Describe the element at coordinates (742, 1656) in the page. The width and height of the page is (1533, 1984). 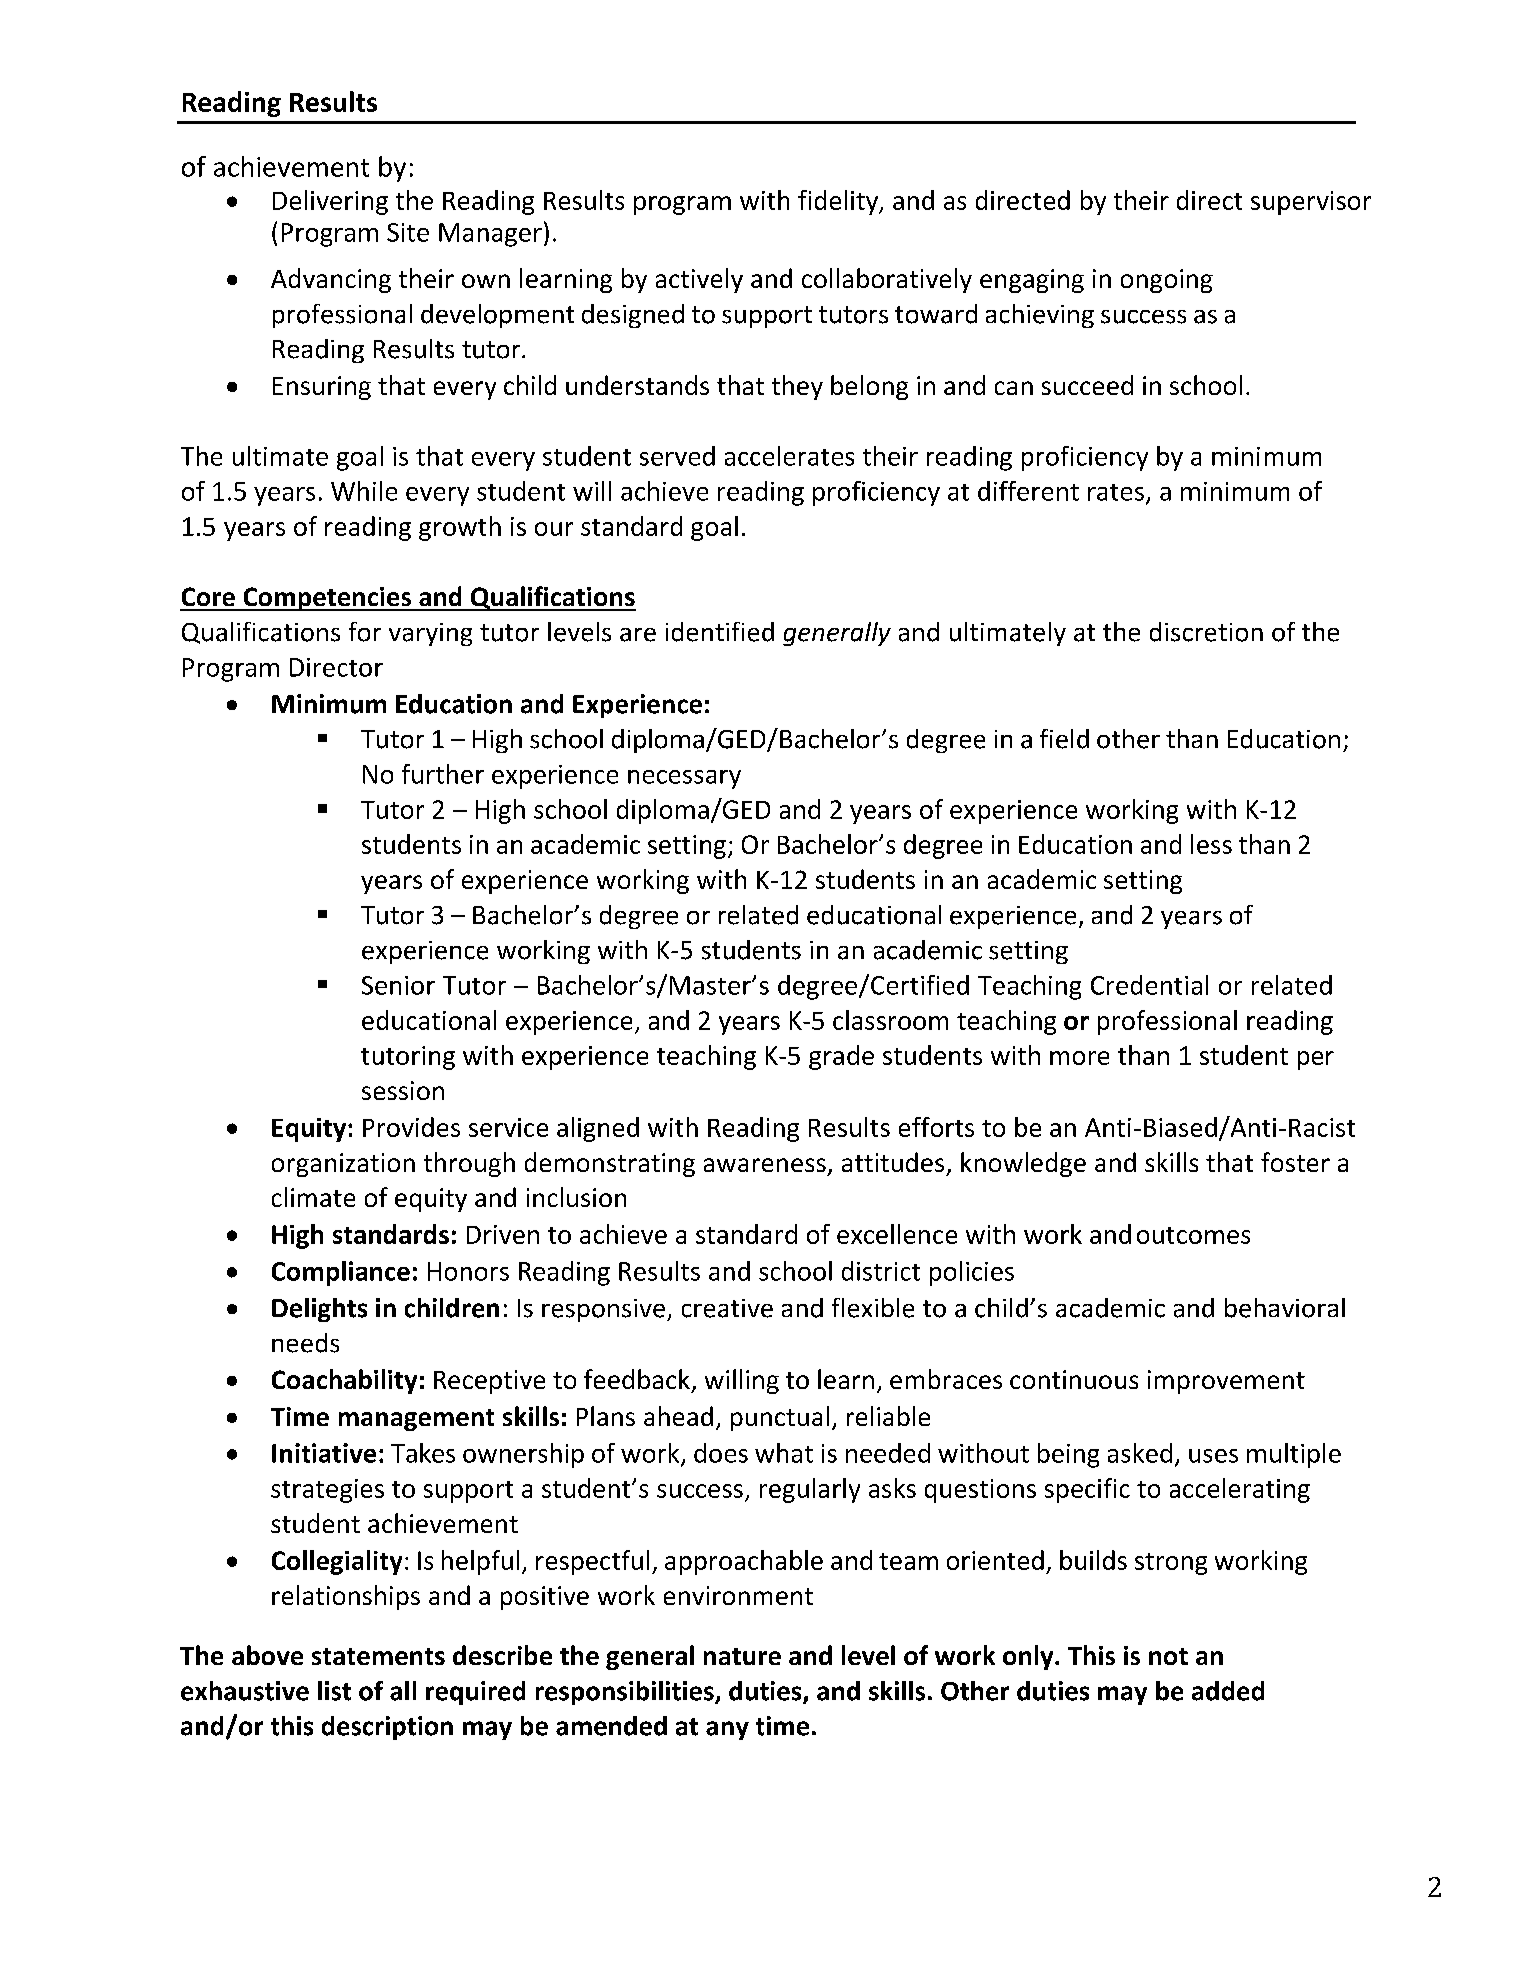
I see `nature` at that location.
